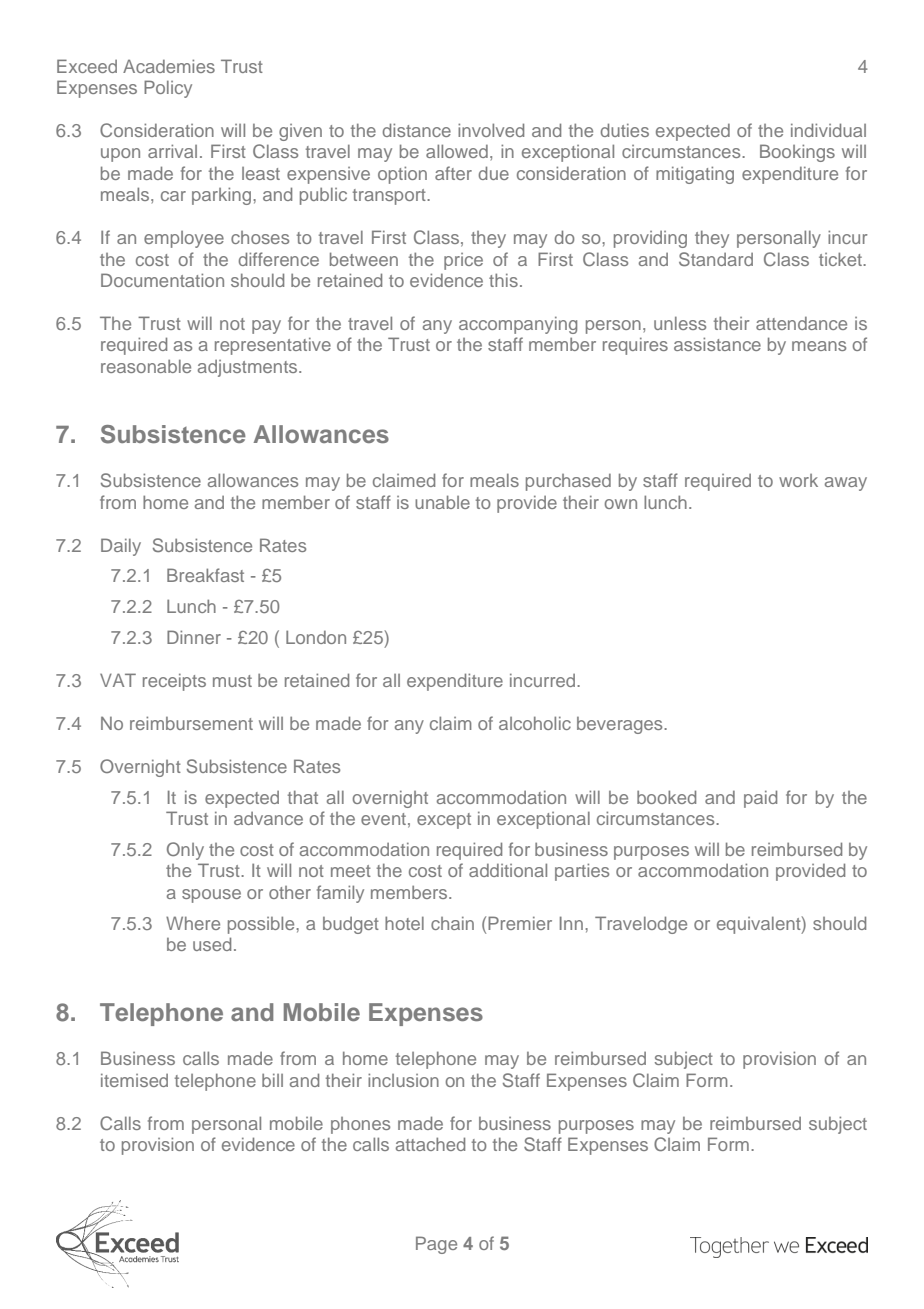  I want to click on Dinner, so click(194, 637).
